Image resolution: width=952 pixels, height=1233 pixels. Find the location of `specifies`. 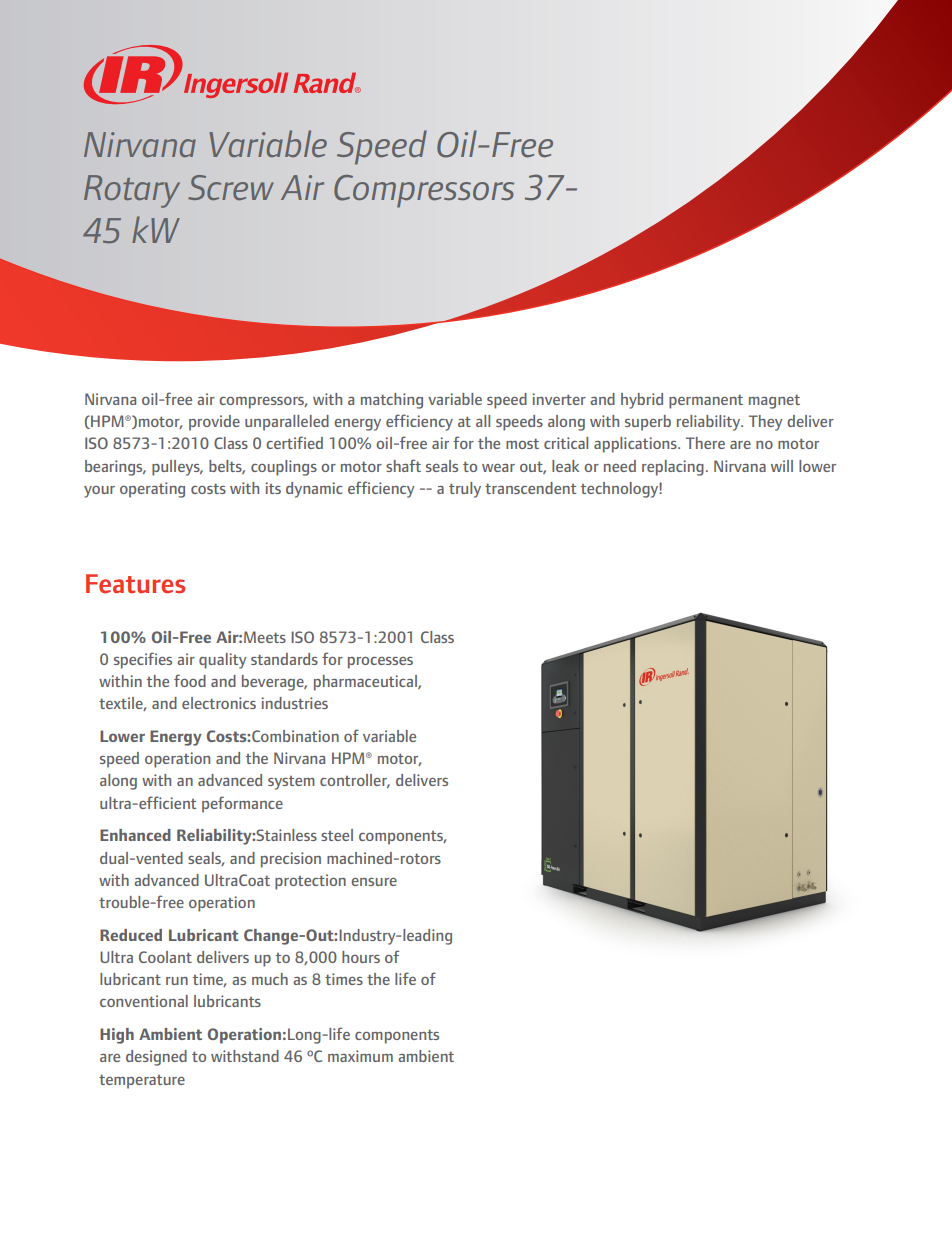

specifies is located at coordinates (143, 660).
